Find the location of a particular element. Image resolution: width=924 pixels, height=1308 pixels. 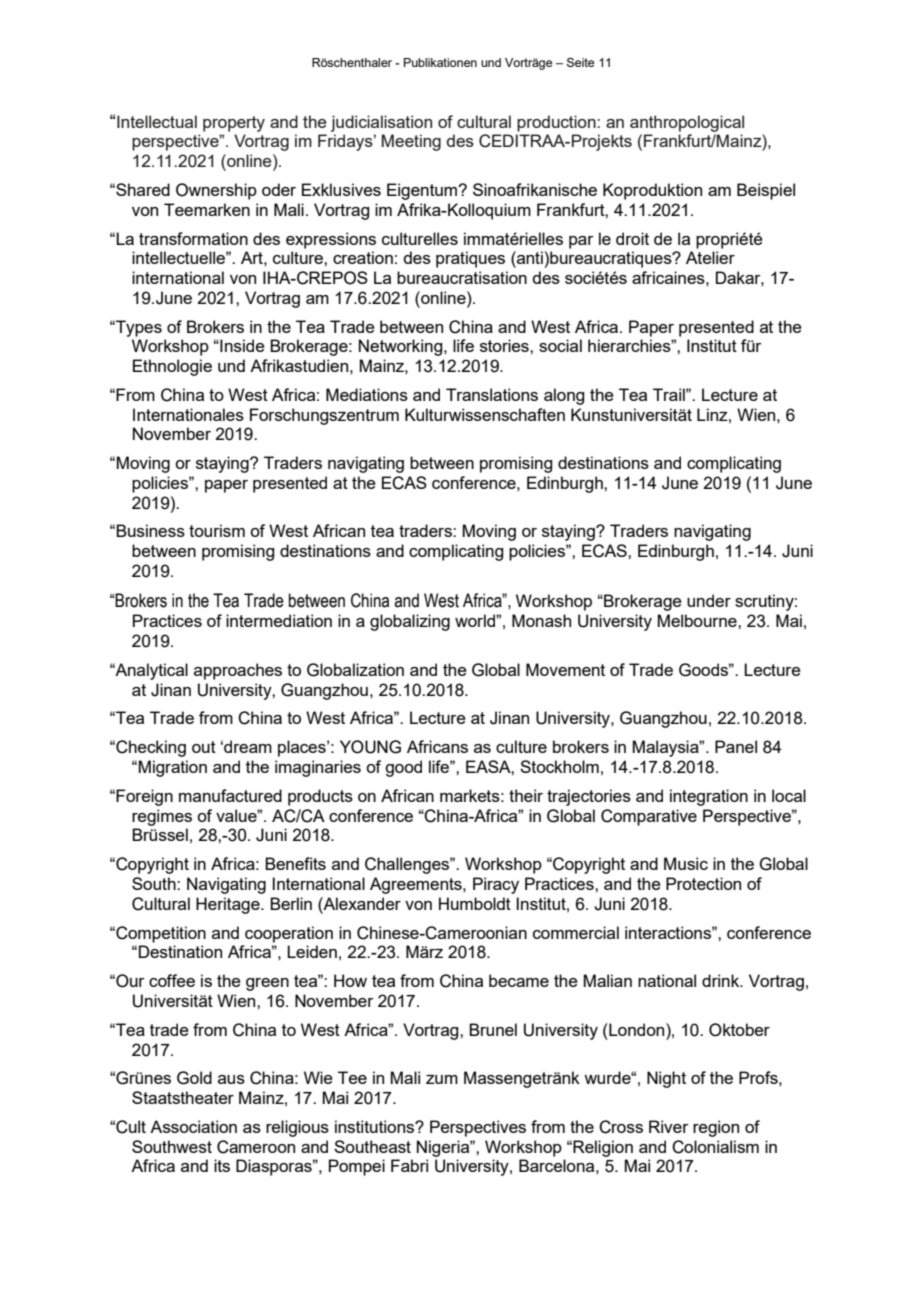

Monash is located at coordinates (541, 620).
